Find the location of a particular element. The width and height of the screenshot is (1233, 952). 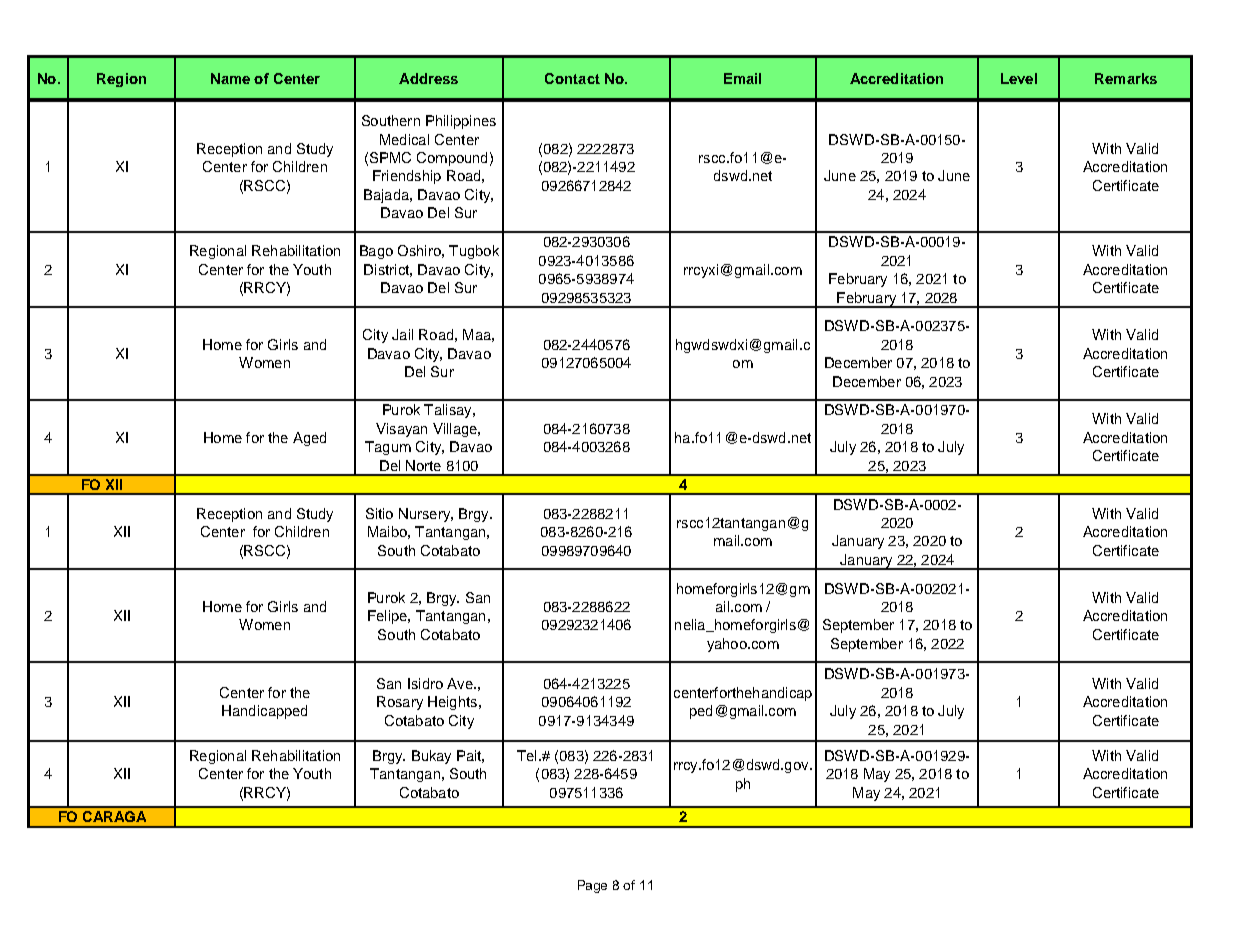

Jail is located at coordinates (402, 334).
